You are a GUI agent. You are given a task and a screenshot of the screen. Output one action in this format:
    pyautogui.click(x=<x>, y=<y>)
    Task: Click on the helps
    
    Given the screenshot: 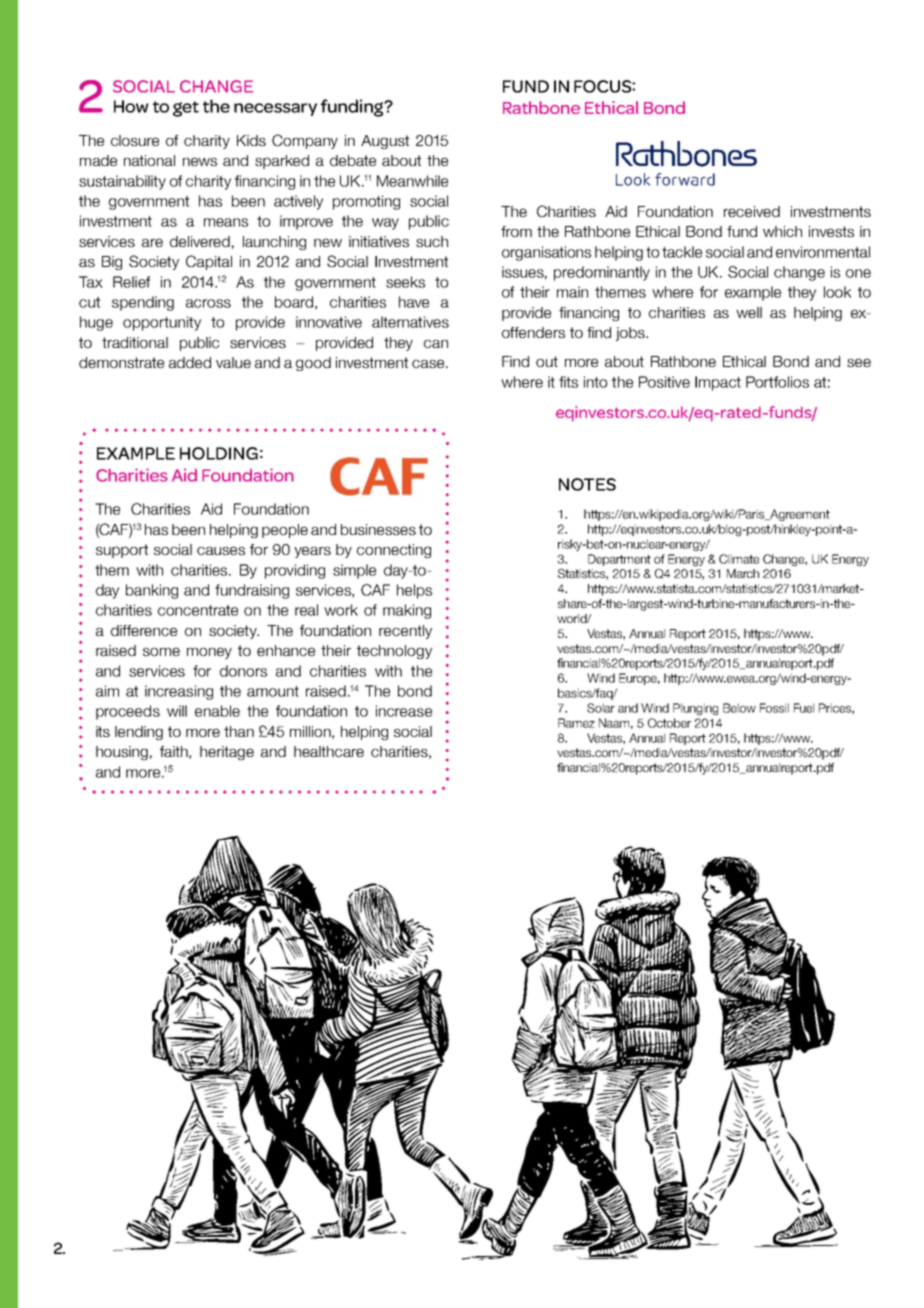 What is the action you would take?
    pyautogui.click(x=414, y=591)
